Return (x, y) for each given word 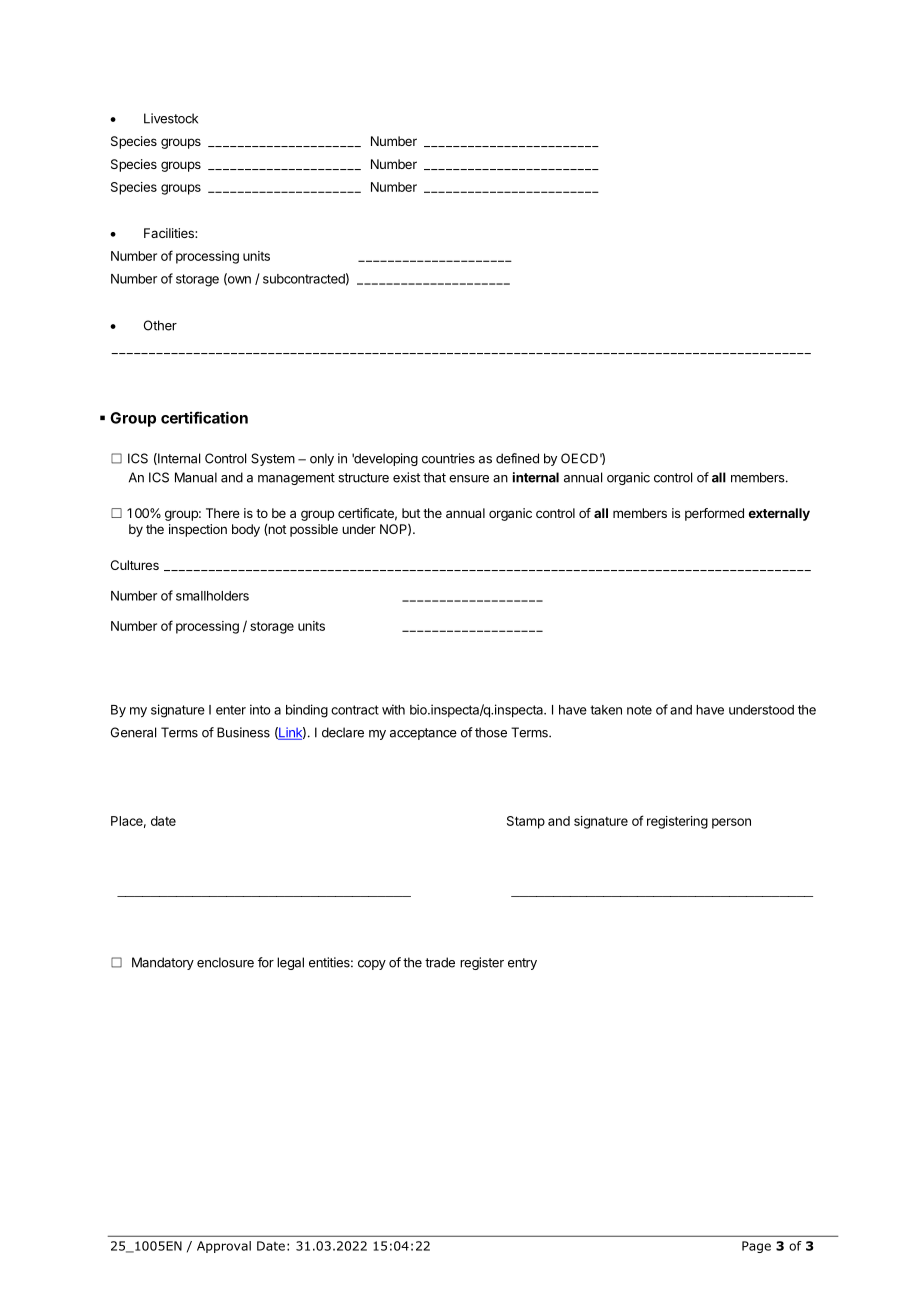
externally (779, 514)
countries (448, 458)
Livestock (171, 118)
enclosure (225, 962)
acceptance (423, 734)
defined (517, 458)
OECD (579, 458)
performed (714, 514)
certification (204, 417)
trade (440, 962)
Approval (224, 1247)
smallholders (212, 596)
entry (522, 964)
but (411, 513)
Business (243, 732)
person (731, 823)
